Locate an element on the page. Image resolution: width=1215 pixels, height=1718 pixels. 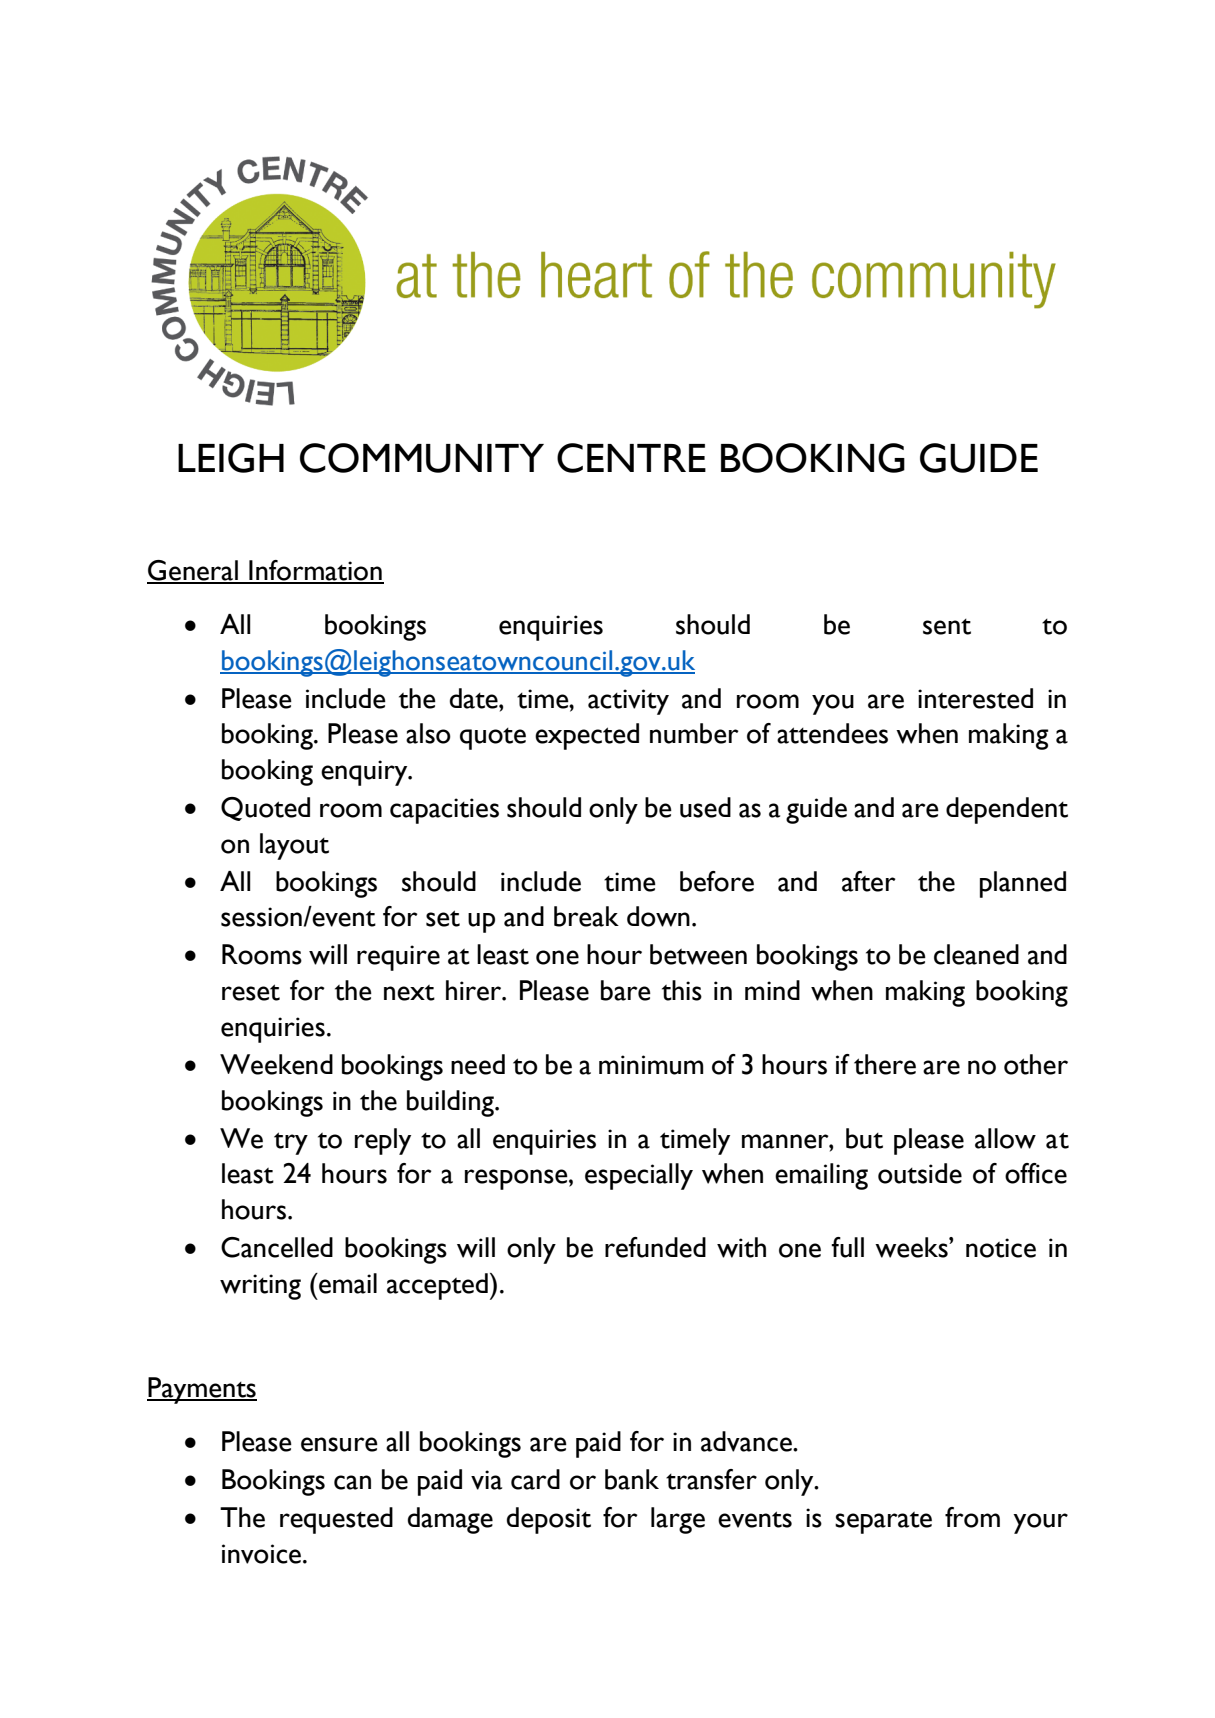
expected is located at coordinates (587, 736).
